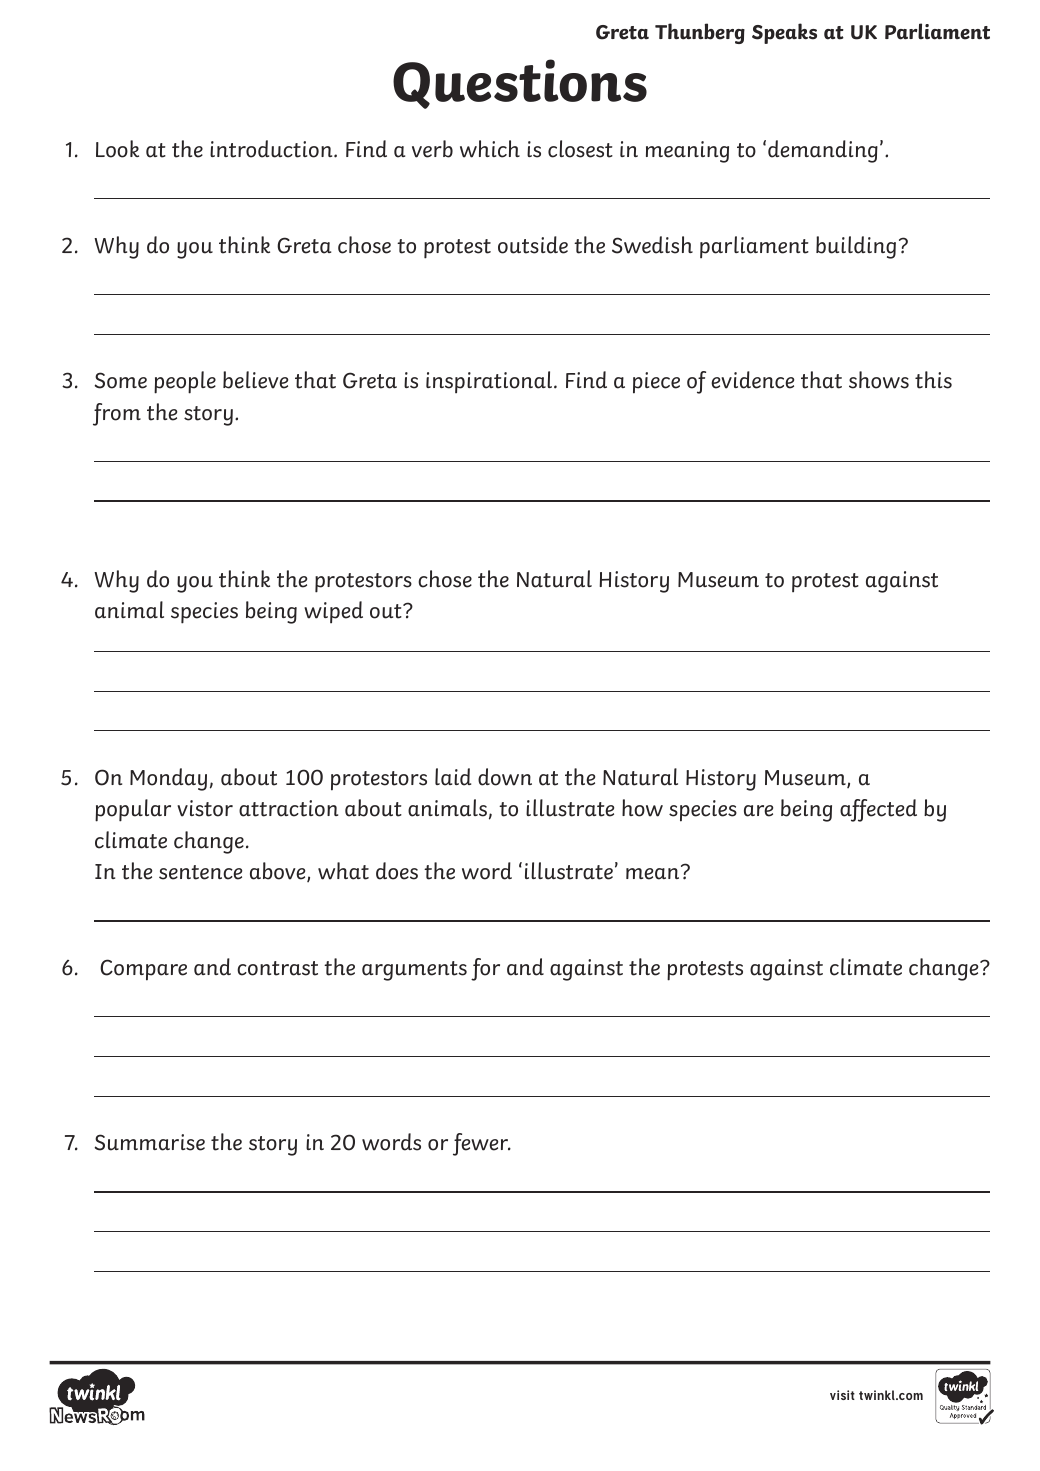 The image size is (1040, 1471). Describe the element at coordinates (784, 33) in the screenshot. I see `Speaks` at that location.
